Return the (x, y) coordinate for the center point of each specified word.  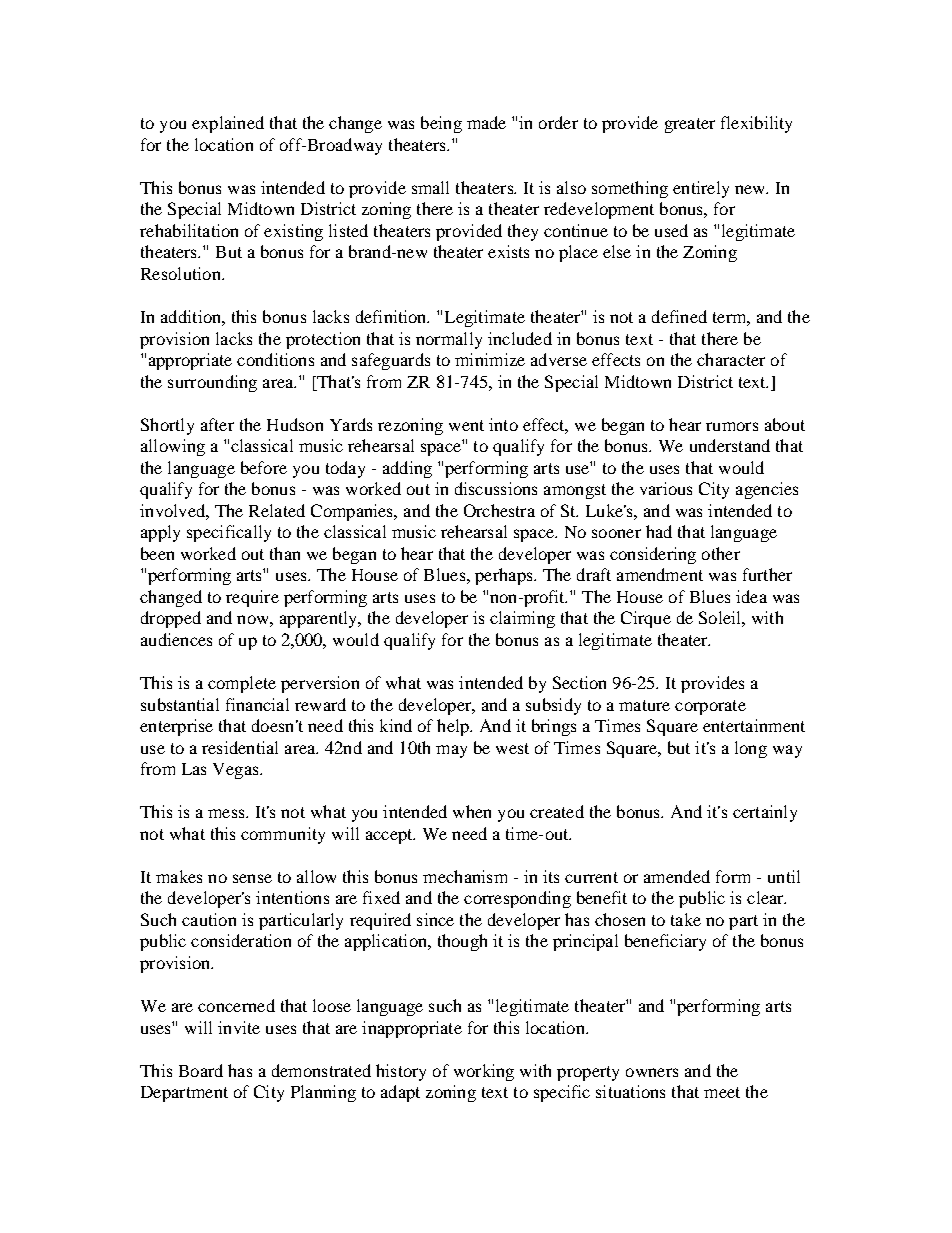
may (451, 751)
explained (228, 124)
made (486, 122)
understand (730, 445)
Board (201, 1070)
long (751, 749)
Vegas (237, 771)
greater (690, 125)
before (264, 467)
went (466, 425)
